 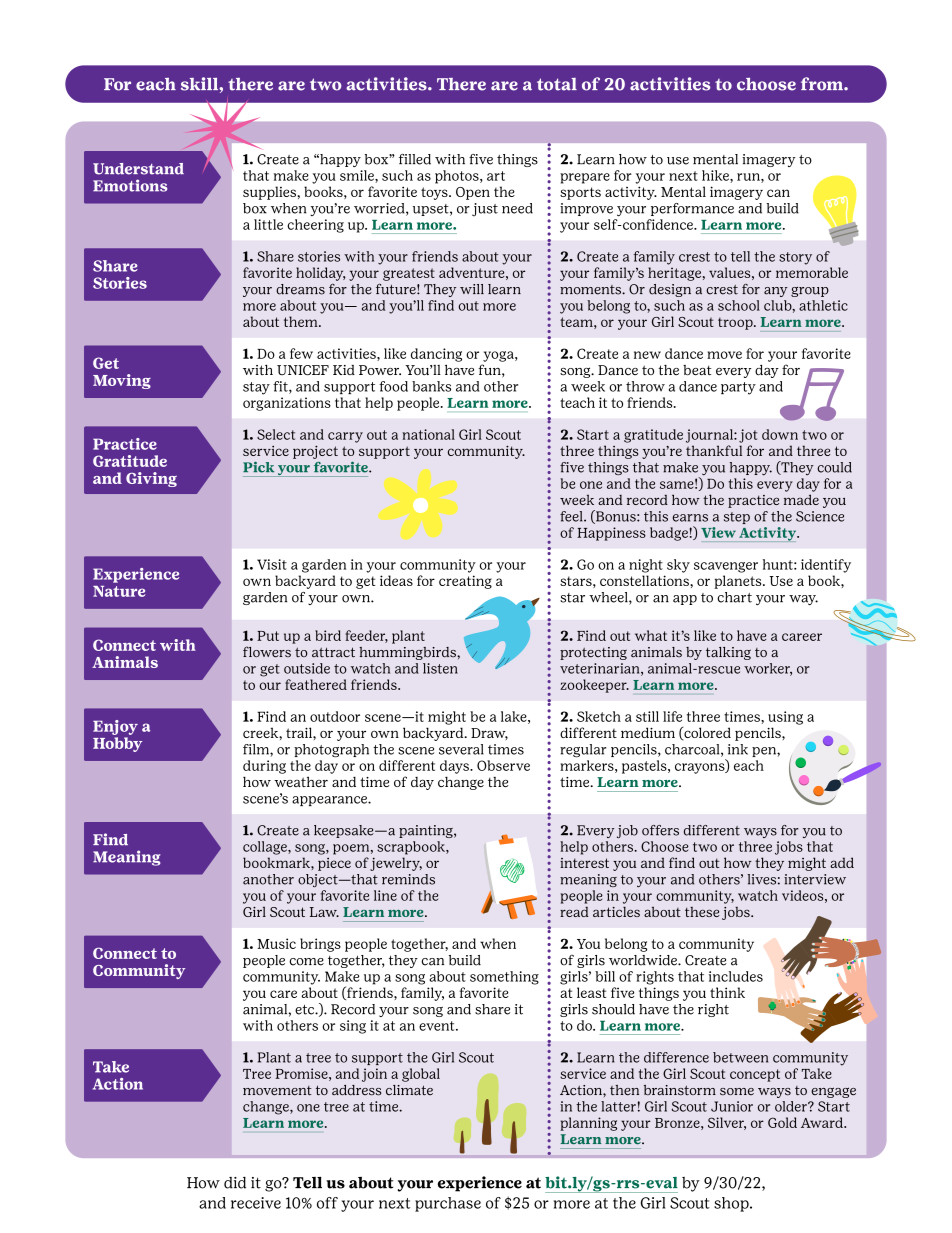 I want to click on Understand, so click(x=138, y=169).
